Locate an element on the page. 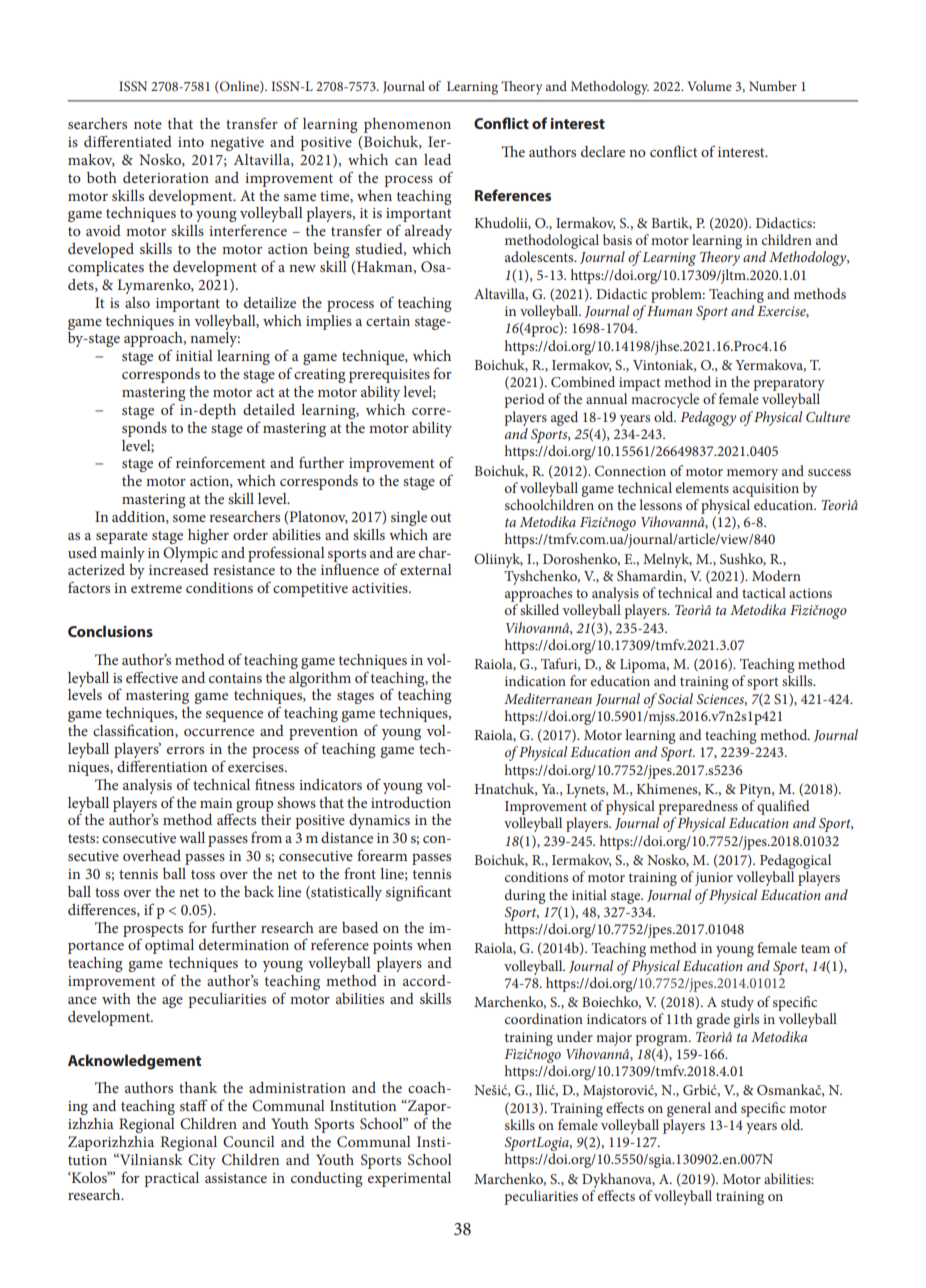 This image has height=1288, width=926. prospects is located at coordinates (153, 931).
